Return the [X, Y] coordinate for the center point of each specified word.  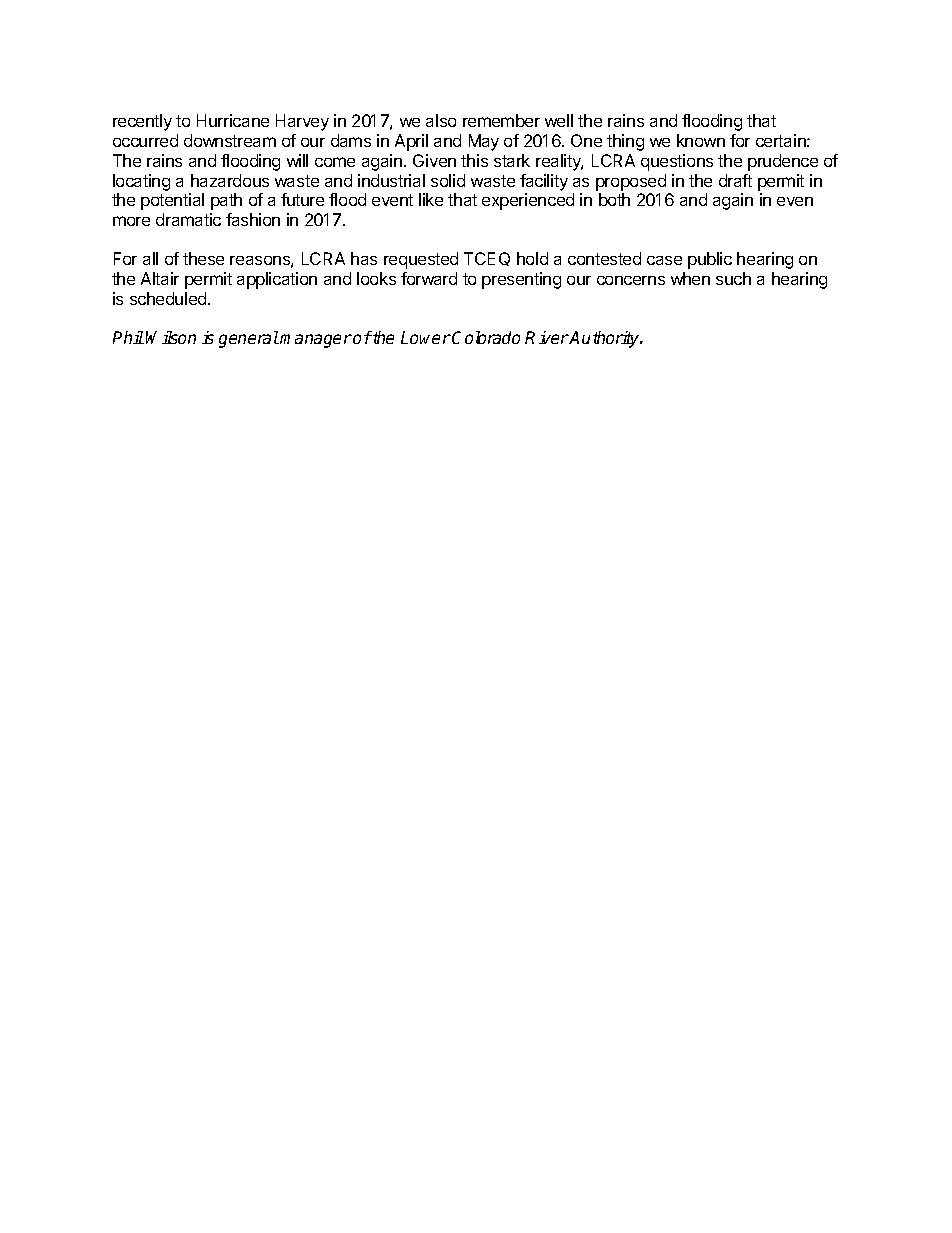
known [701, 140]
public [710, 260]
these [203, 258]
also [441, 120]
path [226, 201]
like [431, 199]
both [614, 199]
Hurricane [233, 120]
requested [421, 260]
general [249, 339]
